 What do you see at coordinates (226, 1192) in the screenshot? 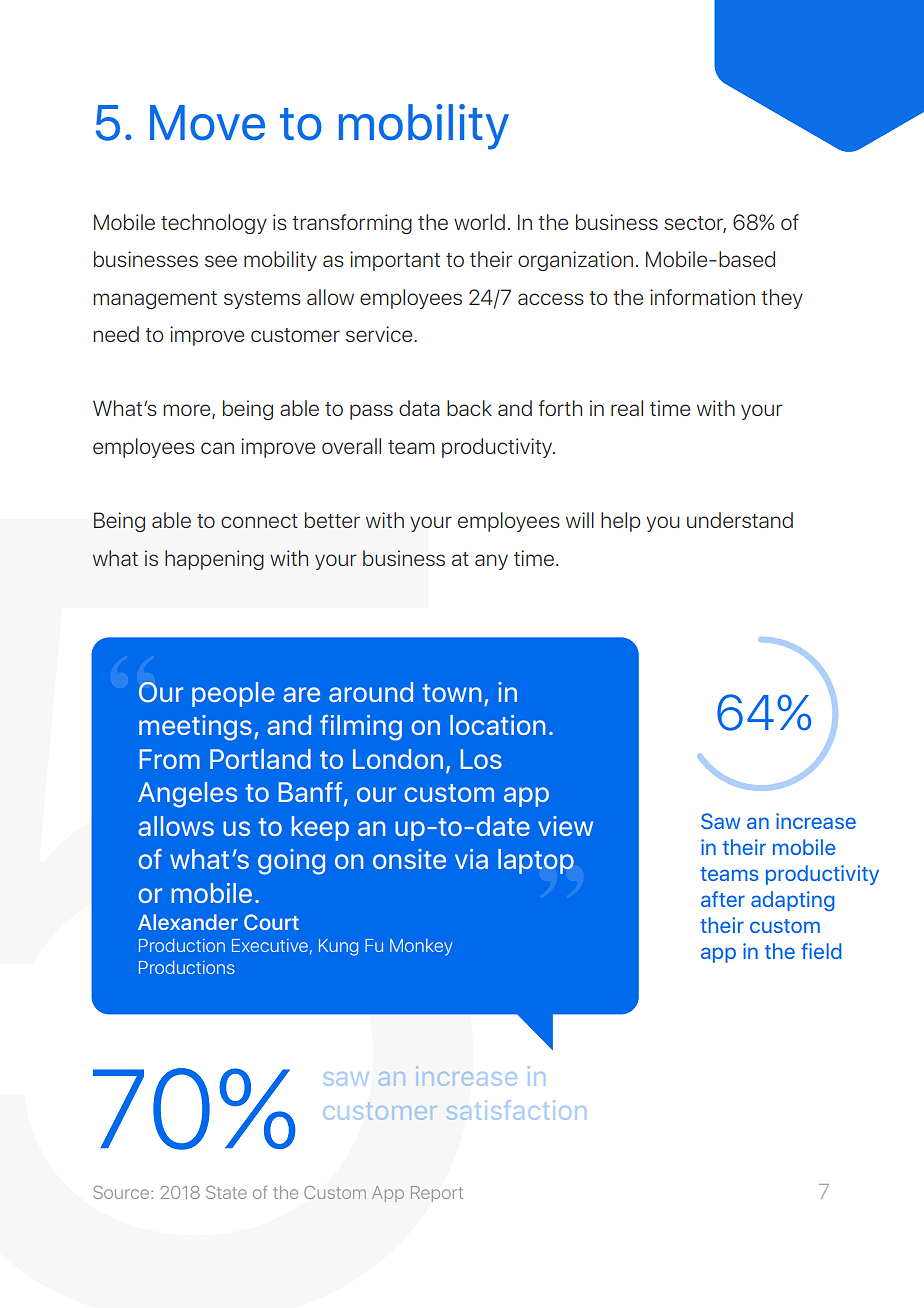
I see `State` at bounding box center [226, 1192].
